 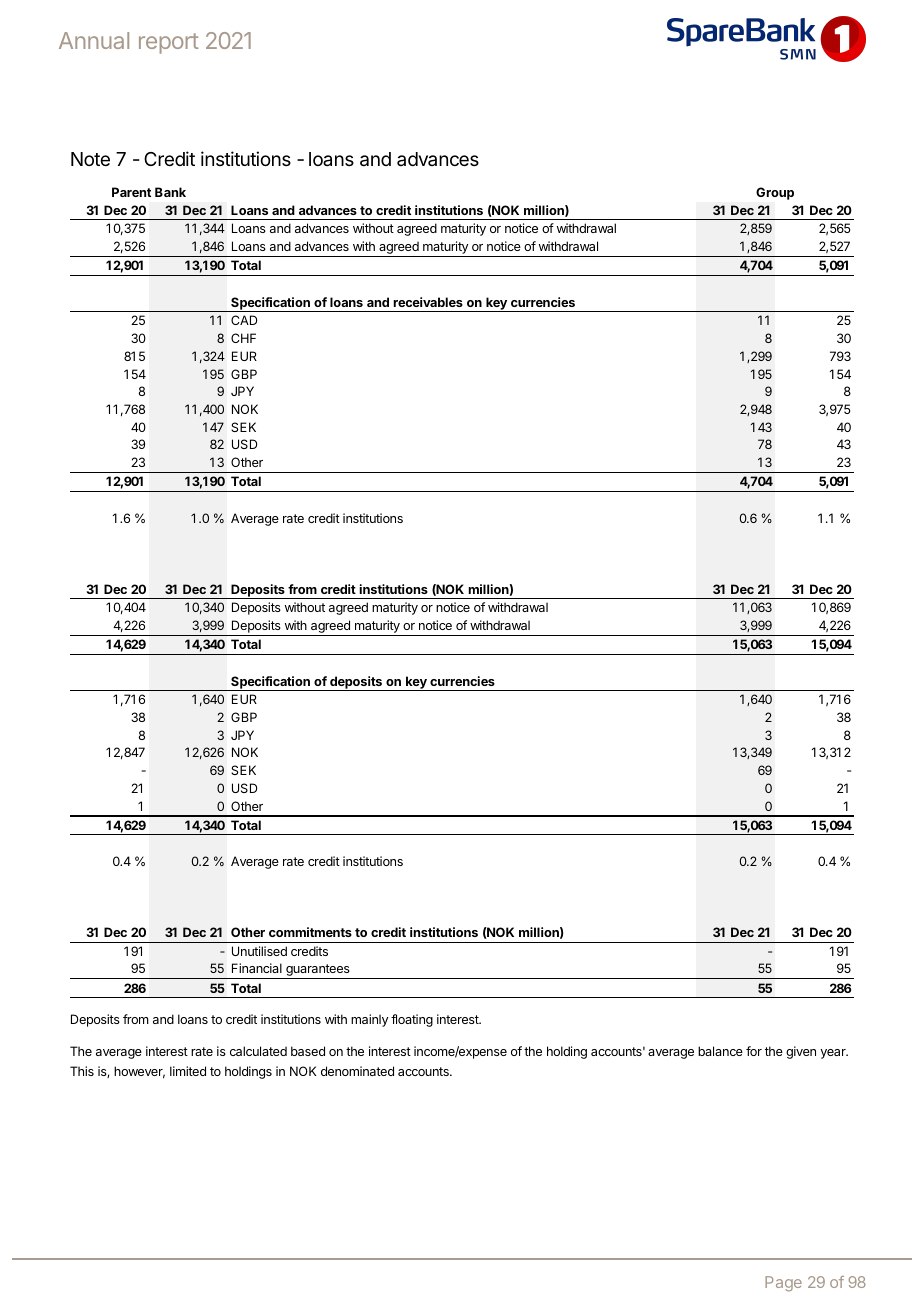 What do you see at coordinates (188, 1071) in the document?
I see `limited` at bounding box center [188, 1071].
